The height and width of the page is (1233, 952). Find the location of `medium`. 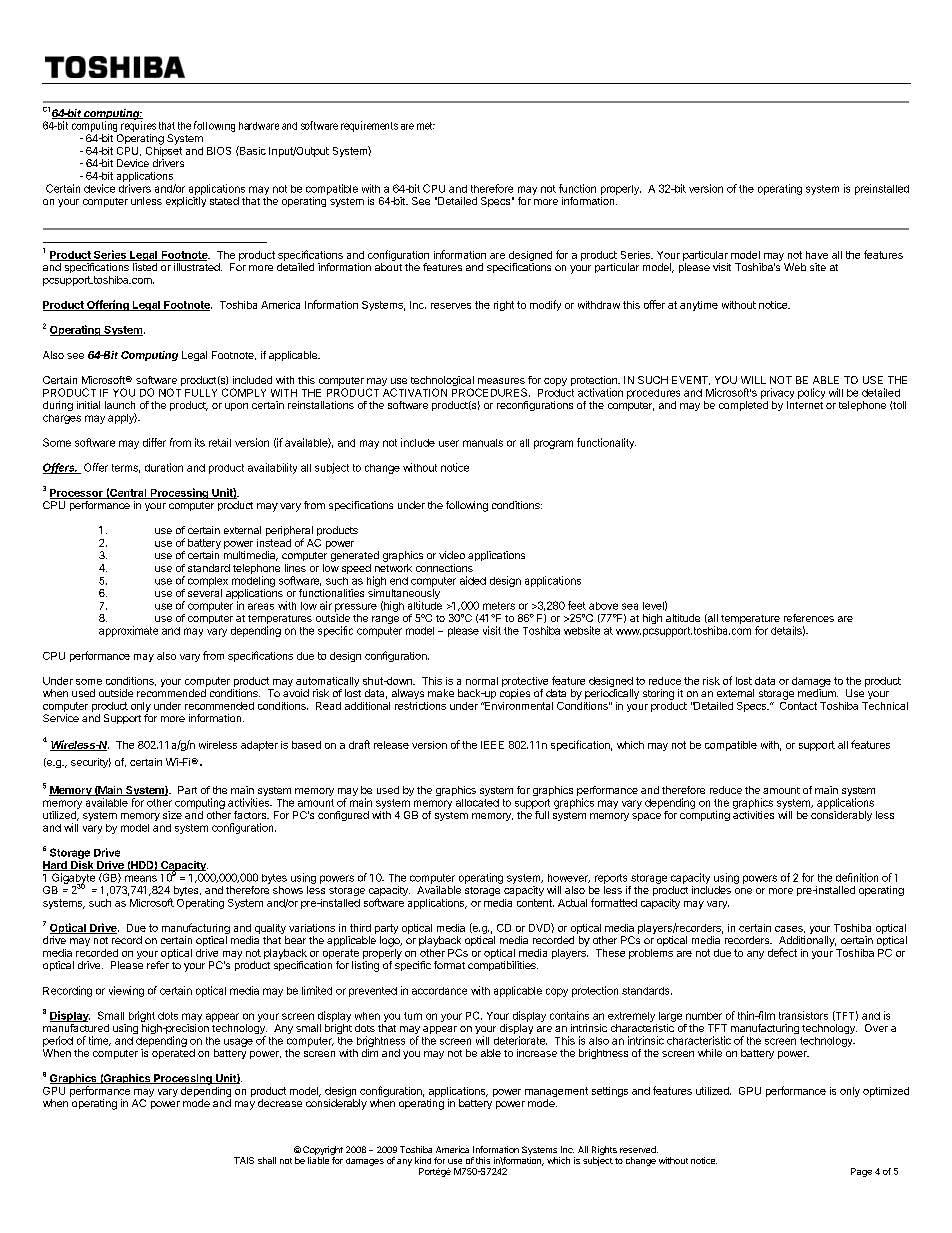

medium is located at coordinates (818, 693).
